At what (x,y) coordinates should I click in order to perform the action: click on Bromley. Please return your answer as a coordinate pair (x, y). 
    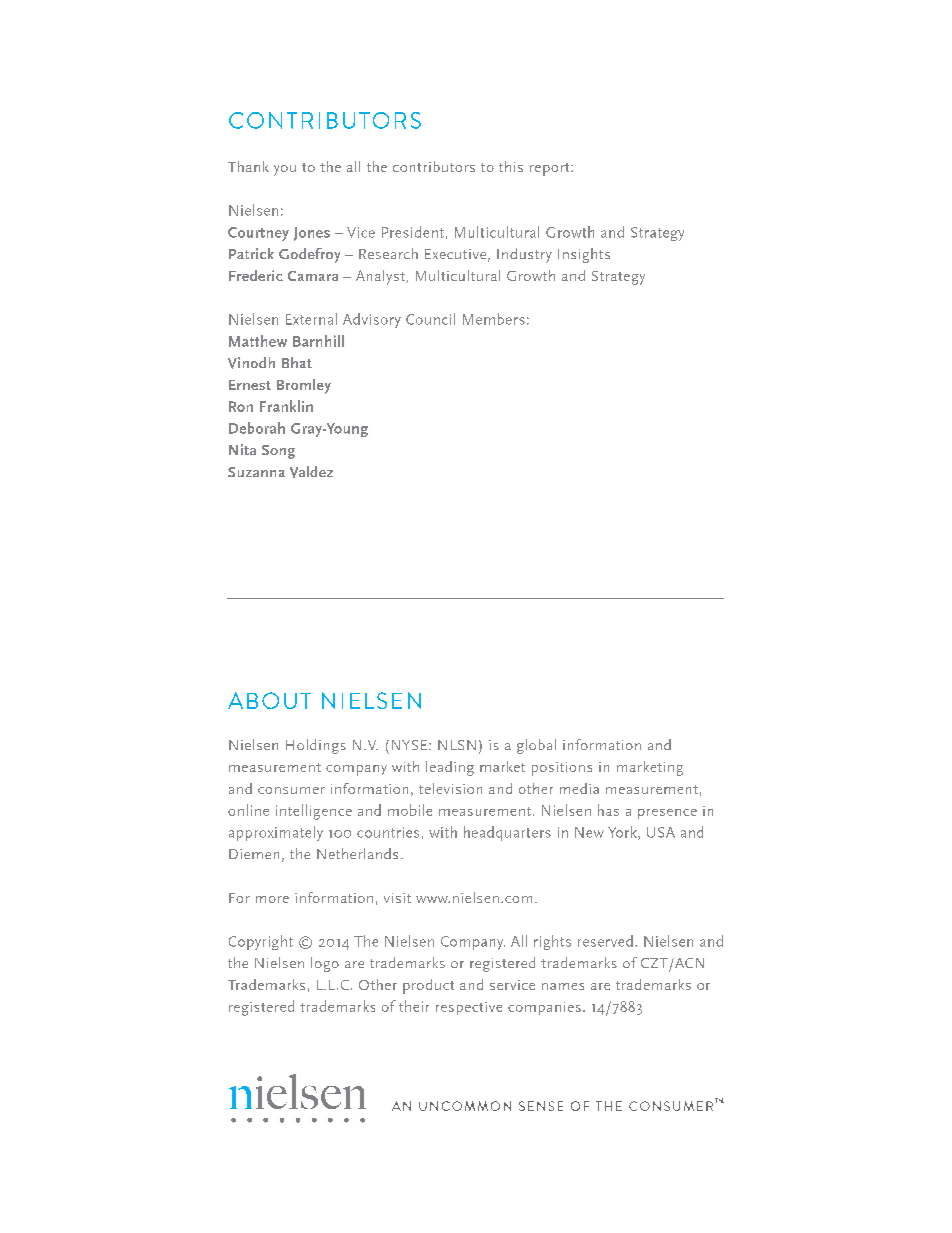
    Looking at the image, I should click on (304, 386).
